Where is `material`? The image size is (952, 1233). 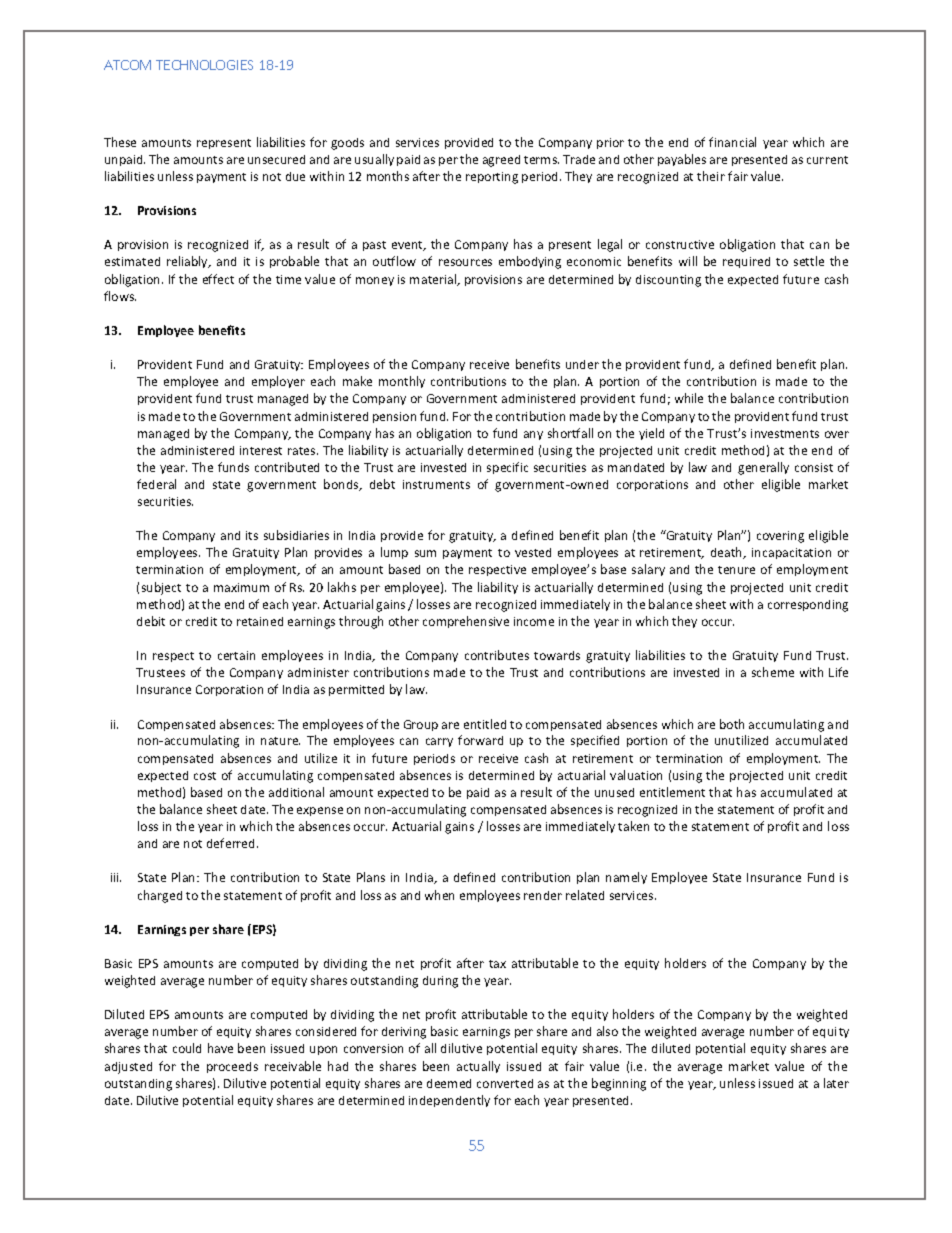
material is located at coordinates (434, 280).
